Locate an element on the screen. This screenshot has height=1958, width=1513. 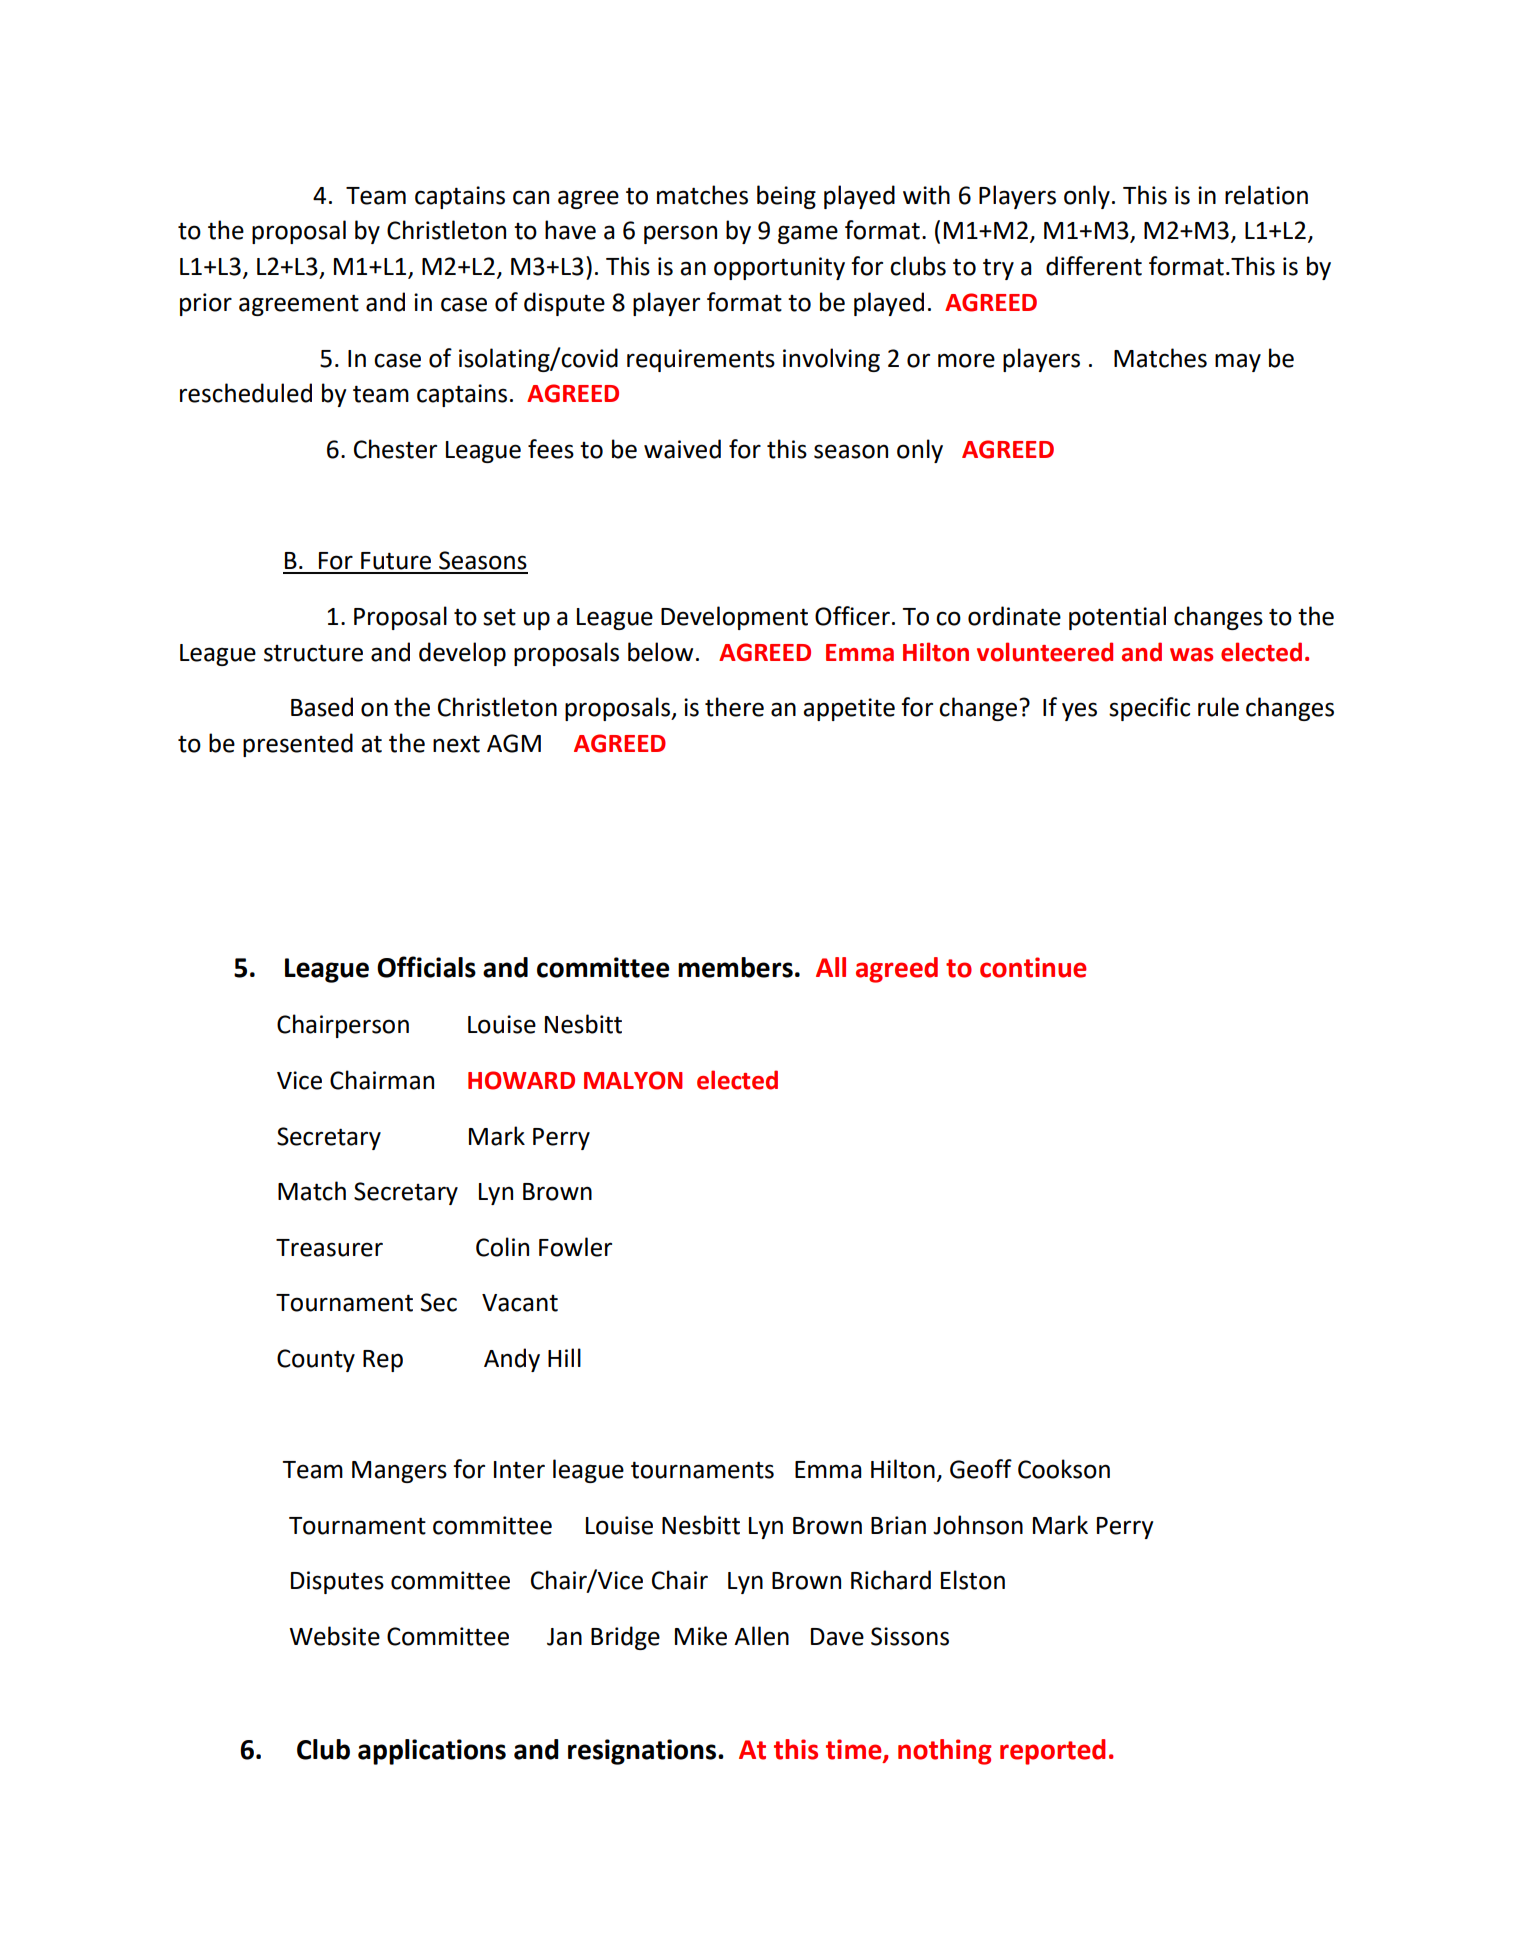
there is located at coordinates (734, 707).
